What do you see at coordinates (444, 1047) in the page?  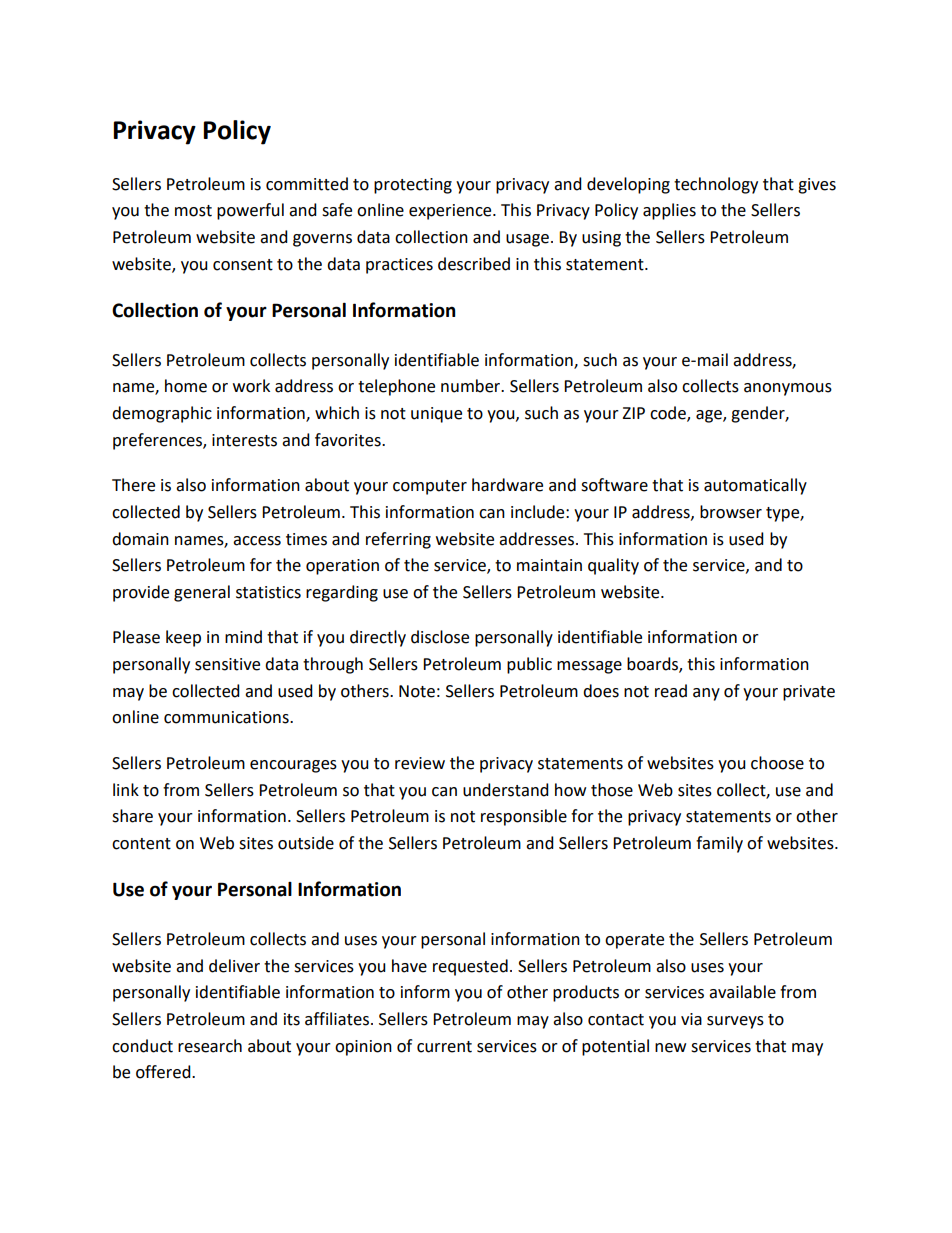 I see `current` at bounding box center [444, 1047].
